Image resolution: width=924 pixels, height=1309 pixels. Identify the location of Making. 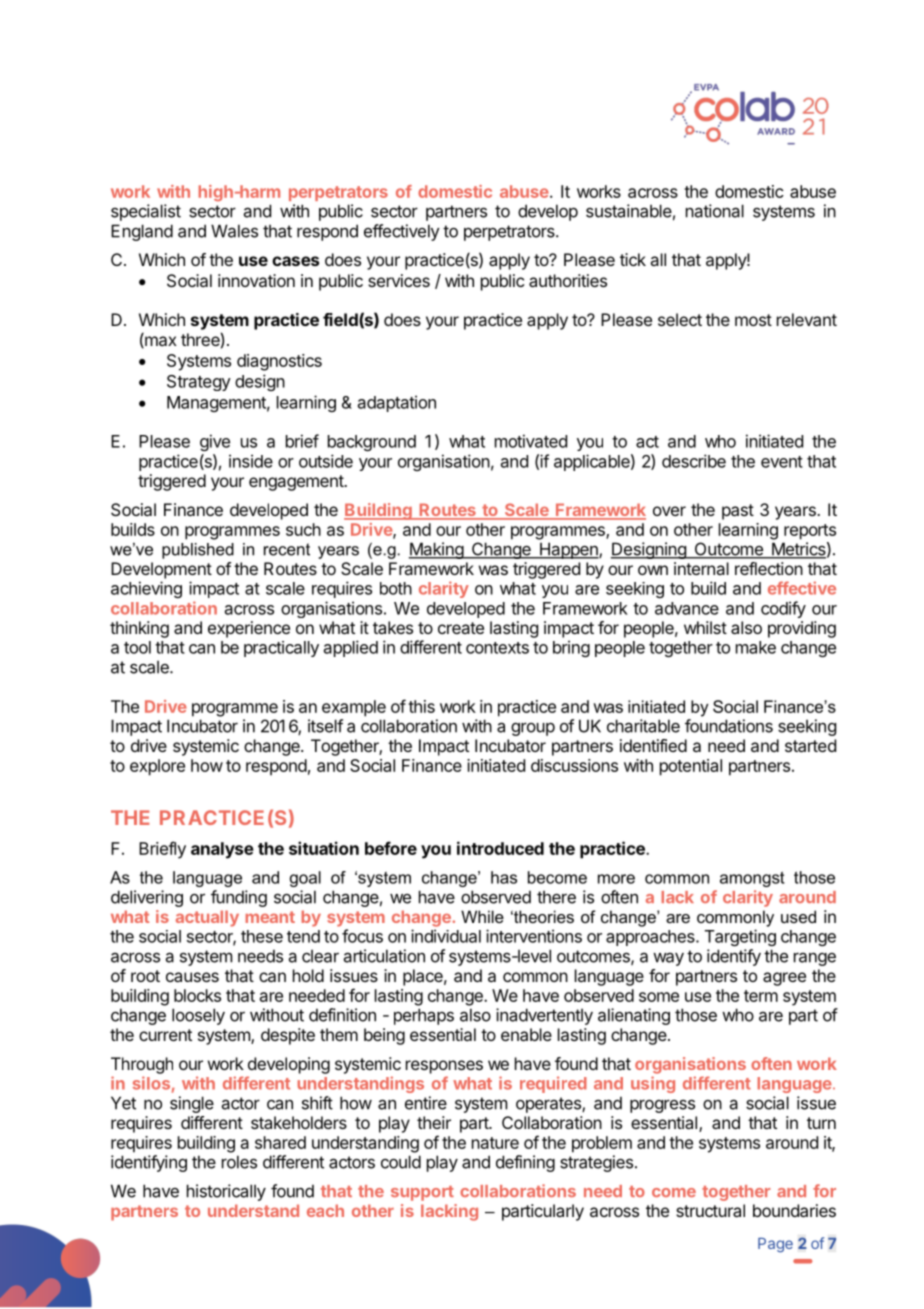
(436, 550).
